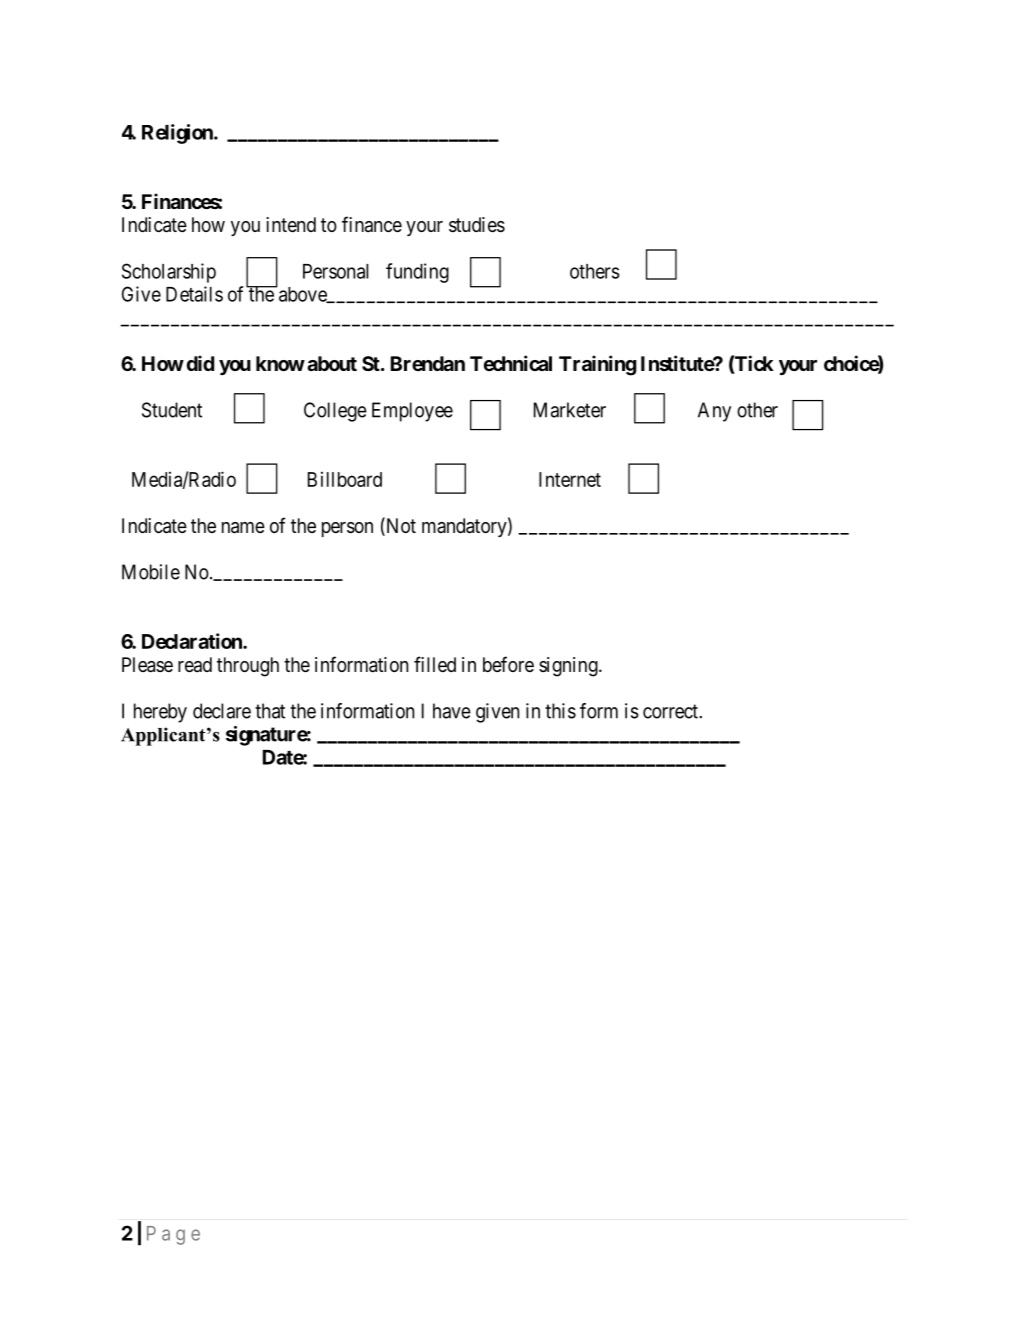  What do you see at coordinates (222, 711) in the document?
I see `declare` at bounding box center [222, 711].
